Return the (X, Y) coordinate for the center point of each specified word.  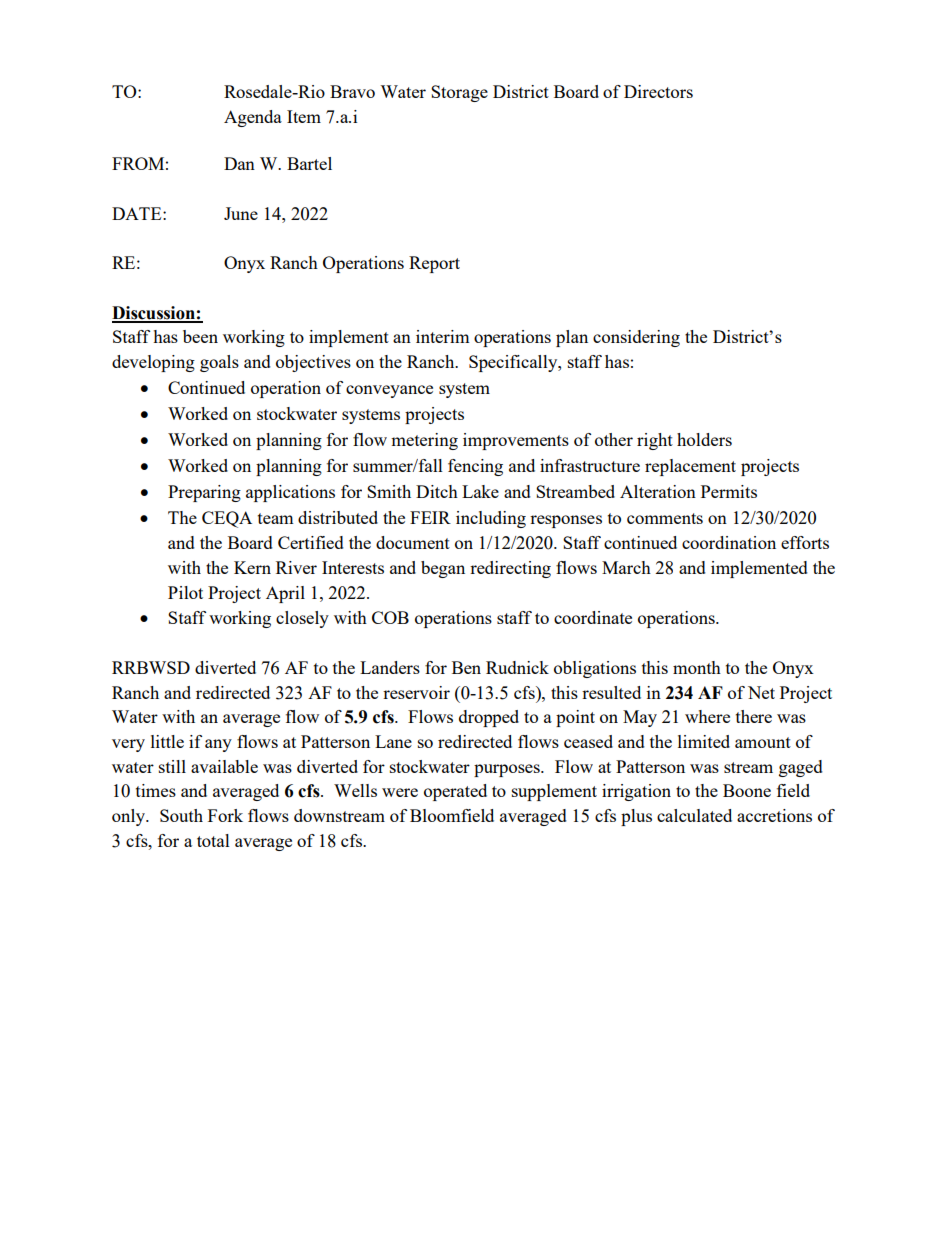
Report (434, 264)
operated (455, 792)
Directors (658, 91)
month (697, 667)
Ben (466, 667)
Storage (459, 93)
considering (636, 338)
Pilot (185, 592)
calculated (694, 815)
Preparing (204, 493)
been (200, 336)
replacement (690, 467)
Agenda (253, 118)
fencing (475, 467)
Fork (225, 815)
